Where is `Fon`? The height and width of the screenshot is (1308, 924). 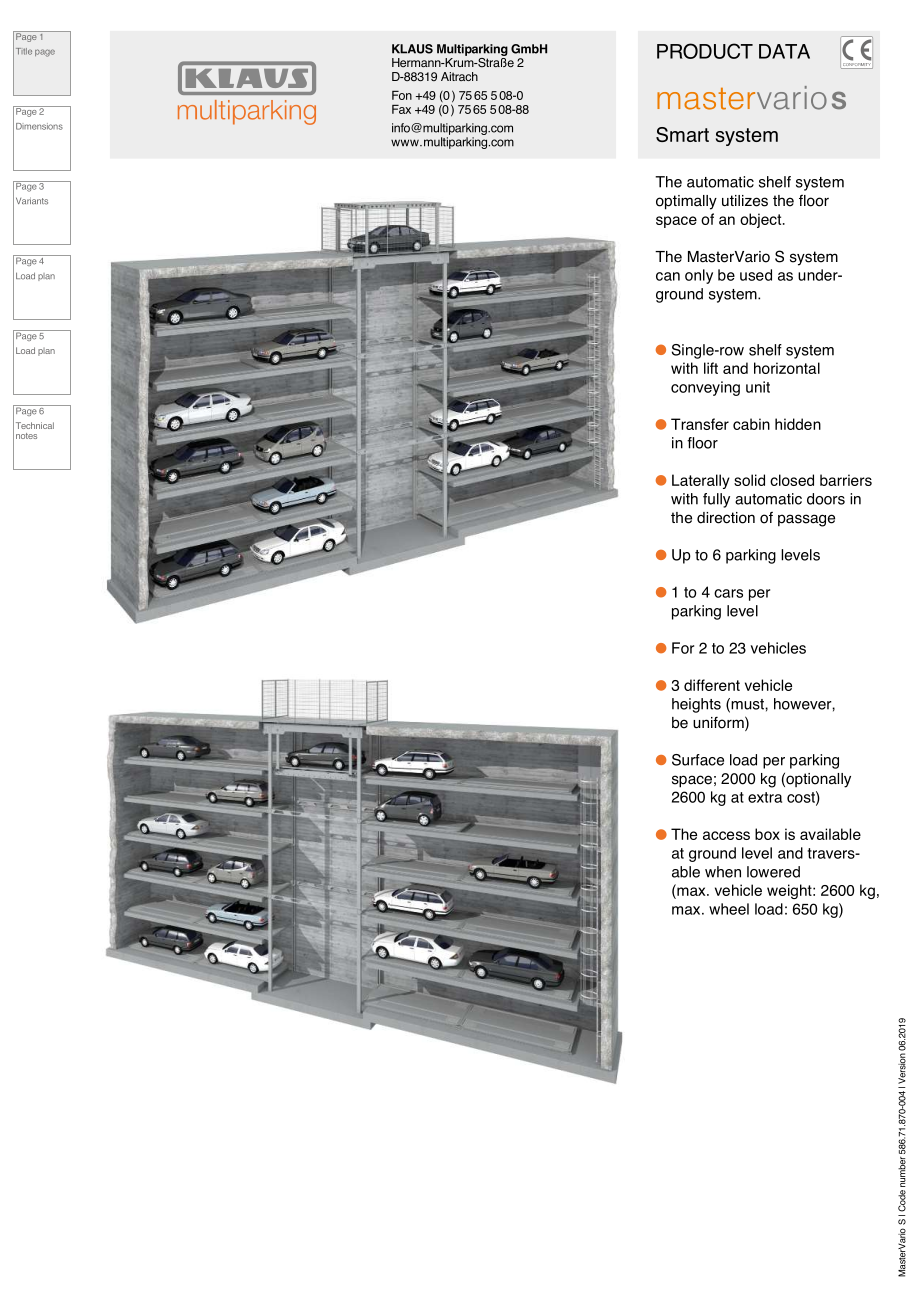 Fon is located at coordinates (402, 95).
